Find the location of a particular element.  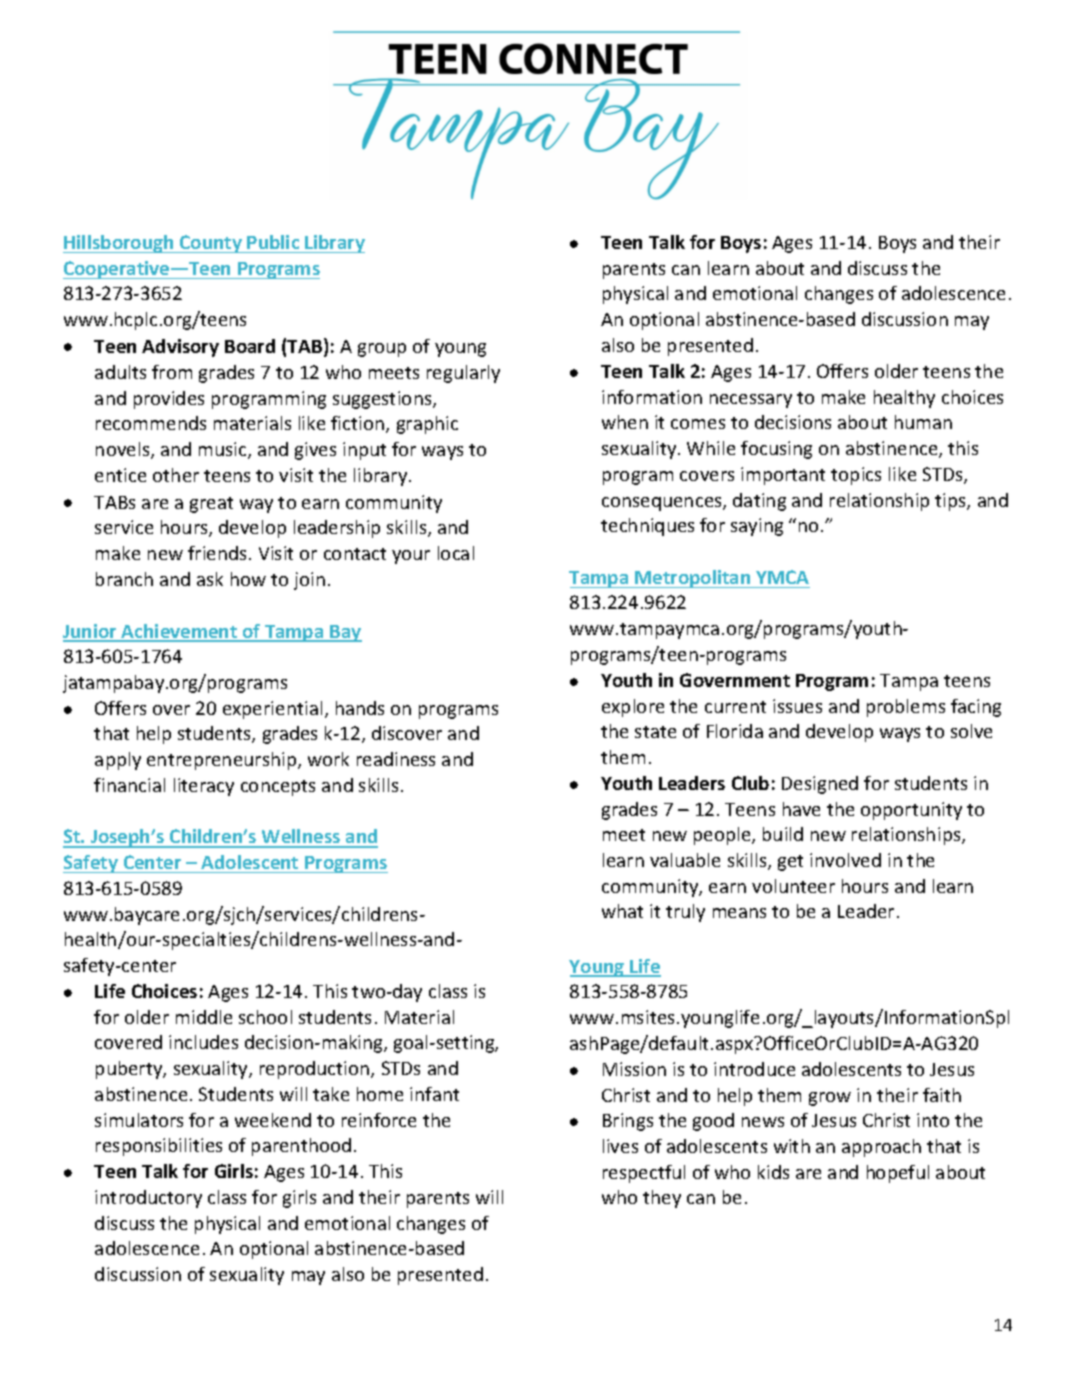

what is located at coordinates (622, 911).
